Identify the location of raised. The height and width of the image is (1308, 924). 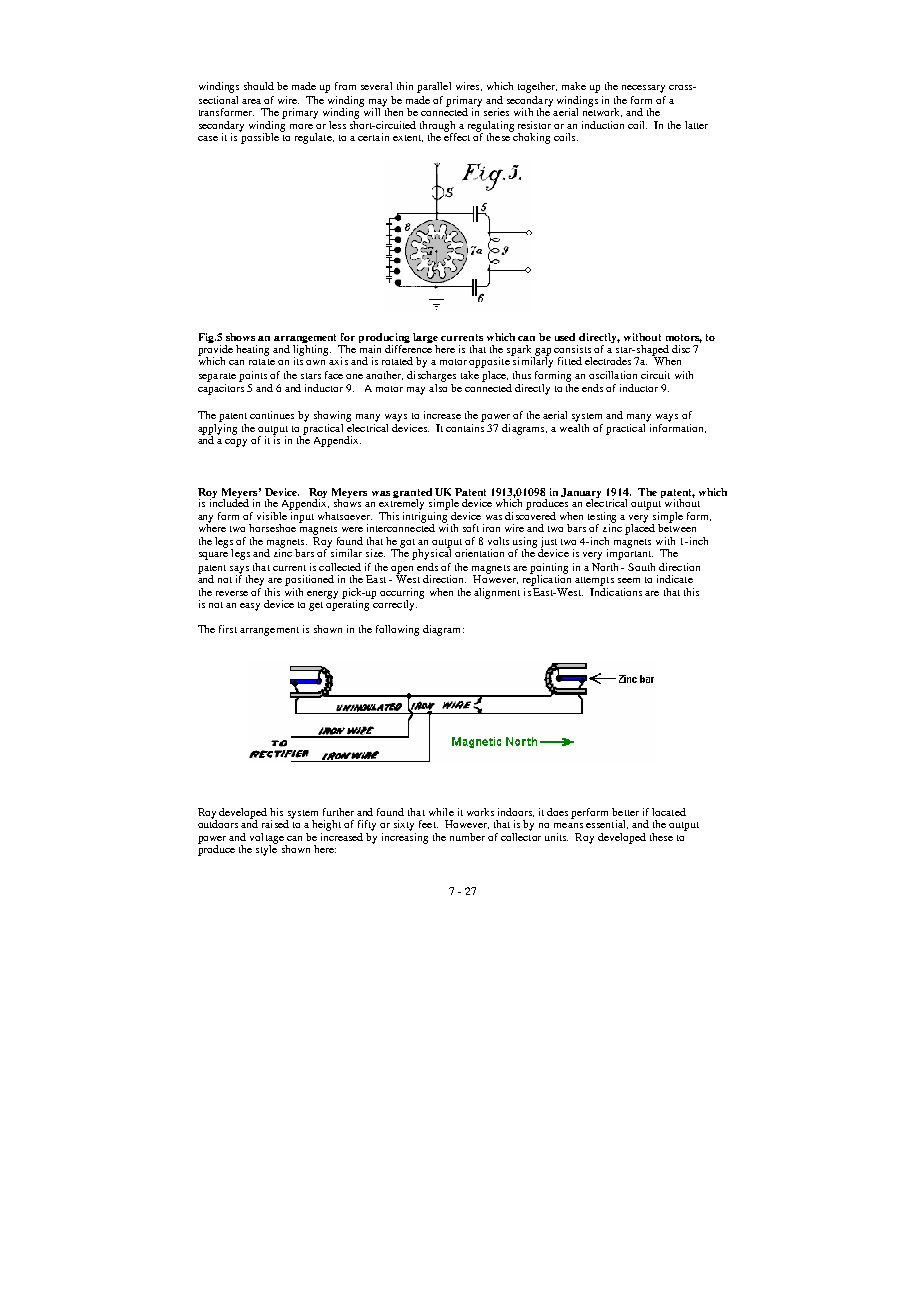
(275, 824).
